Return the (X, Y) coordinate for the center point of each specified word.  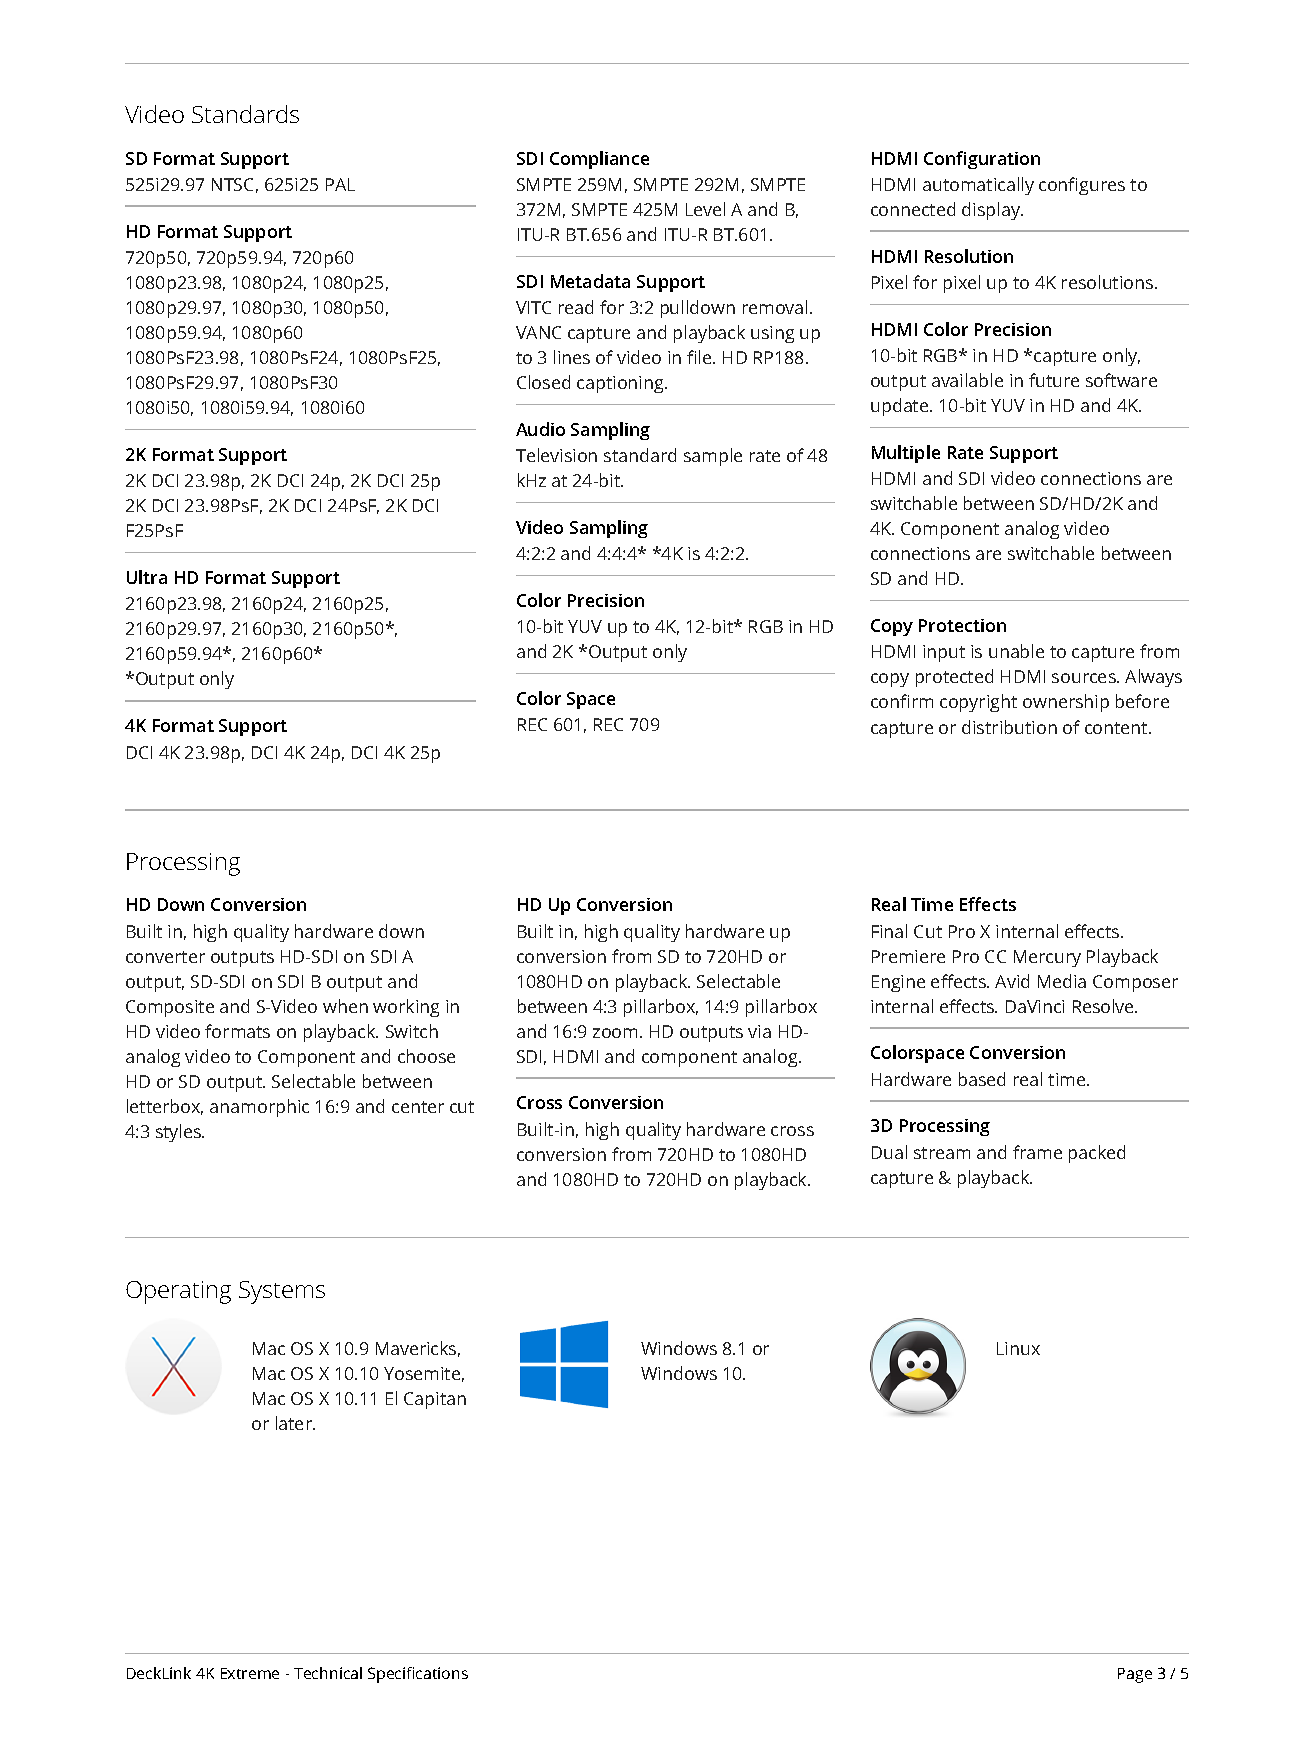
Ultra (147, 577)
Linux (1018, 1348)
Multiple (906, 454)
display (992, 211)
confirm (902, 701)
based (982, 1079)
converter (165, 957)
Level (705, 209)
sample (713, 457)
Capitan (435, 1400)
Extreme (250, 1673)
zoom (615, 1033)
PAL (340, 184)
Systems (282, 1292)
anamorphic (259, 1108)
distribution (1009, 727)
